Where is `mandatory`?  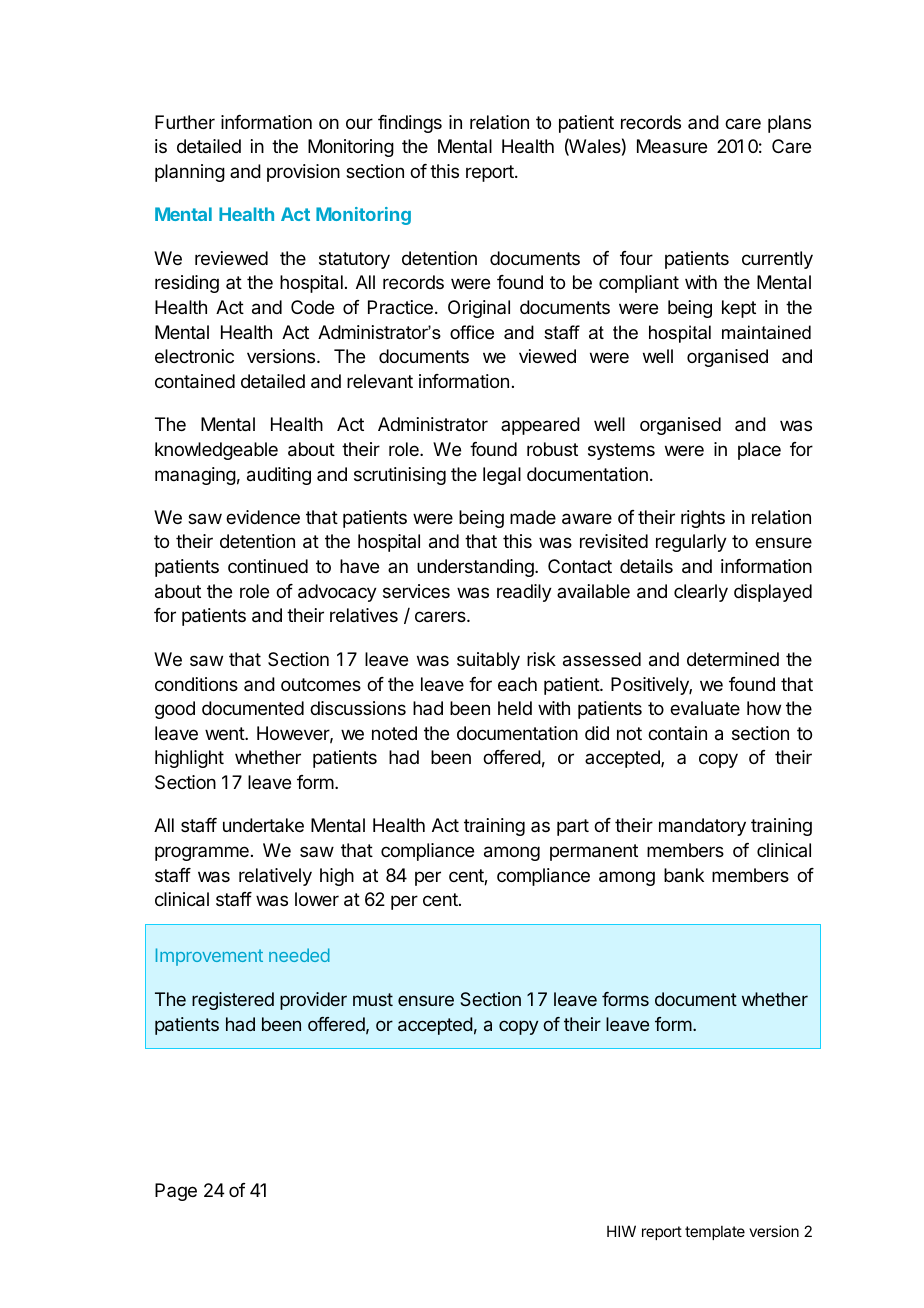 mandatory is located at coordinates (702, 827).
